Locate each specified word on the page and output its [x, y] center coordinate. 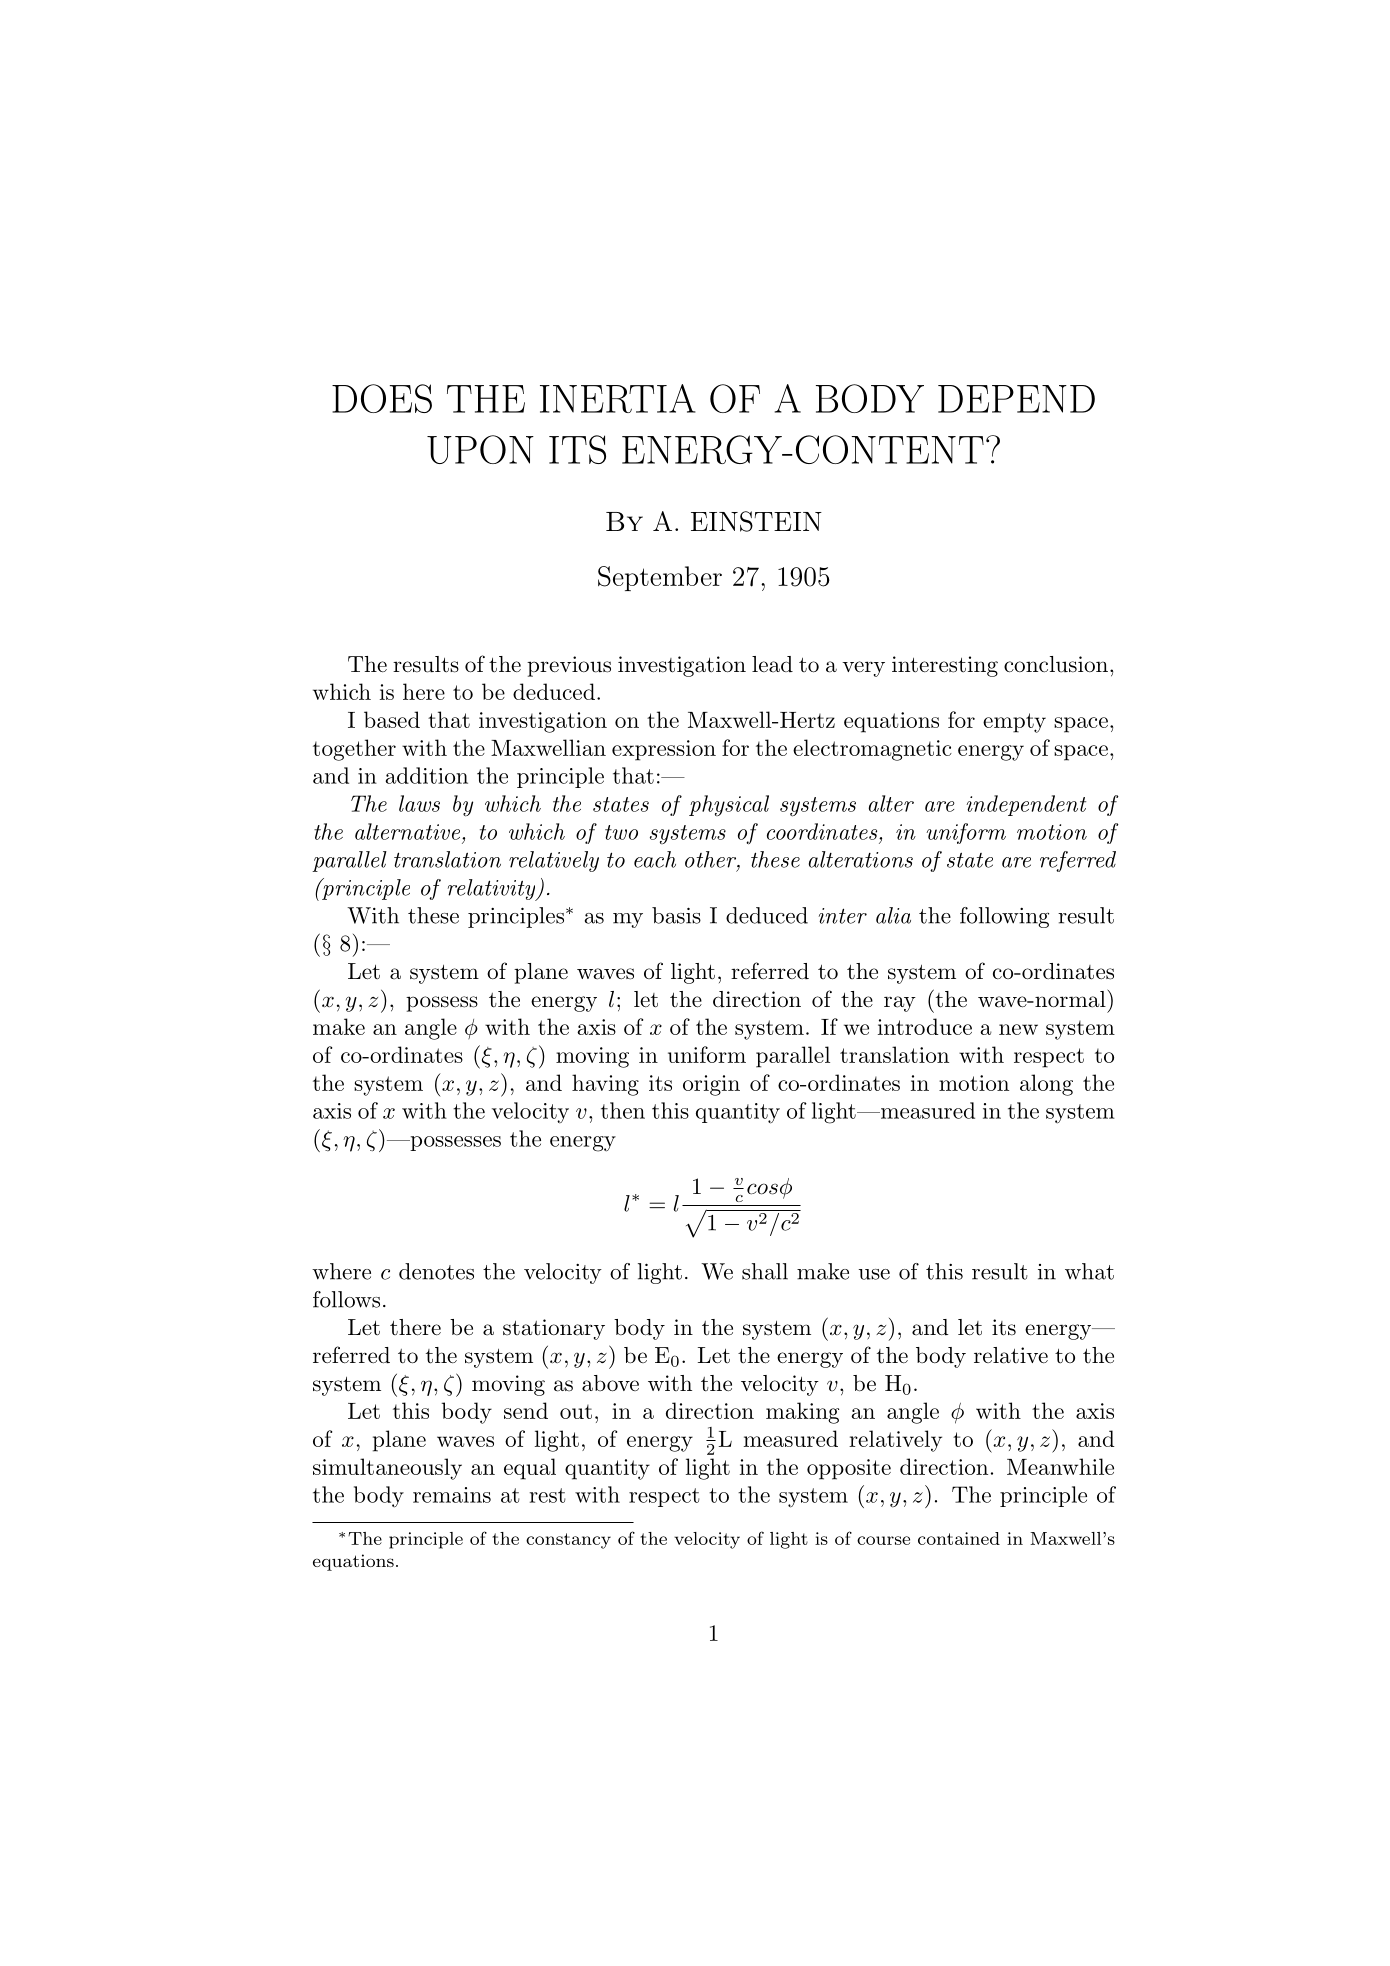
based [392, 719]
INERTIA [618, 398]
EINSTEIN [756, 521]
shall [765, 1271]
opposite [849, 1469]
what [1089, 1271]
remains [452, 1495]
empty [1014, 723]
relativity [493, 890]
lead [772, 664]
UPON [480, 449]
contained [959, 1538]
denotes [436, 1271]
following [1004, 917]
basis [676, 915]
